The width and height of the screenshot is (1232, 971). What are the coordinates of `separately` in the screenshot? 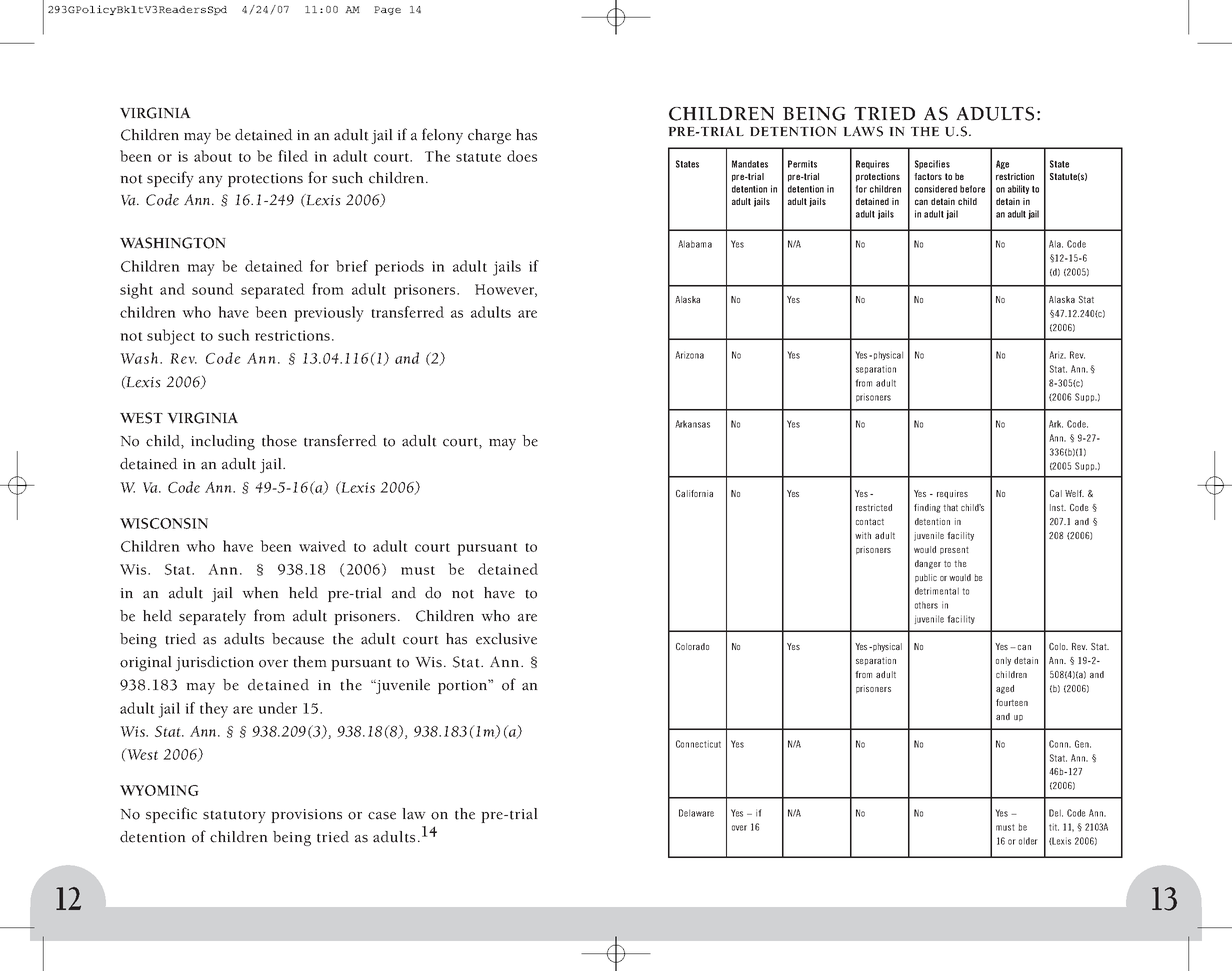 It's located at (212, 617).
